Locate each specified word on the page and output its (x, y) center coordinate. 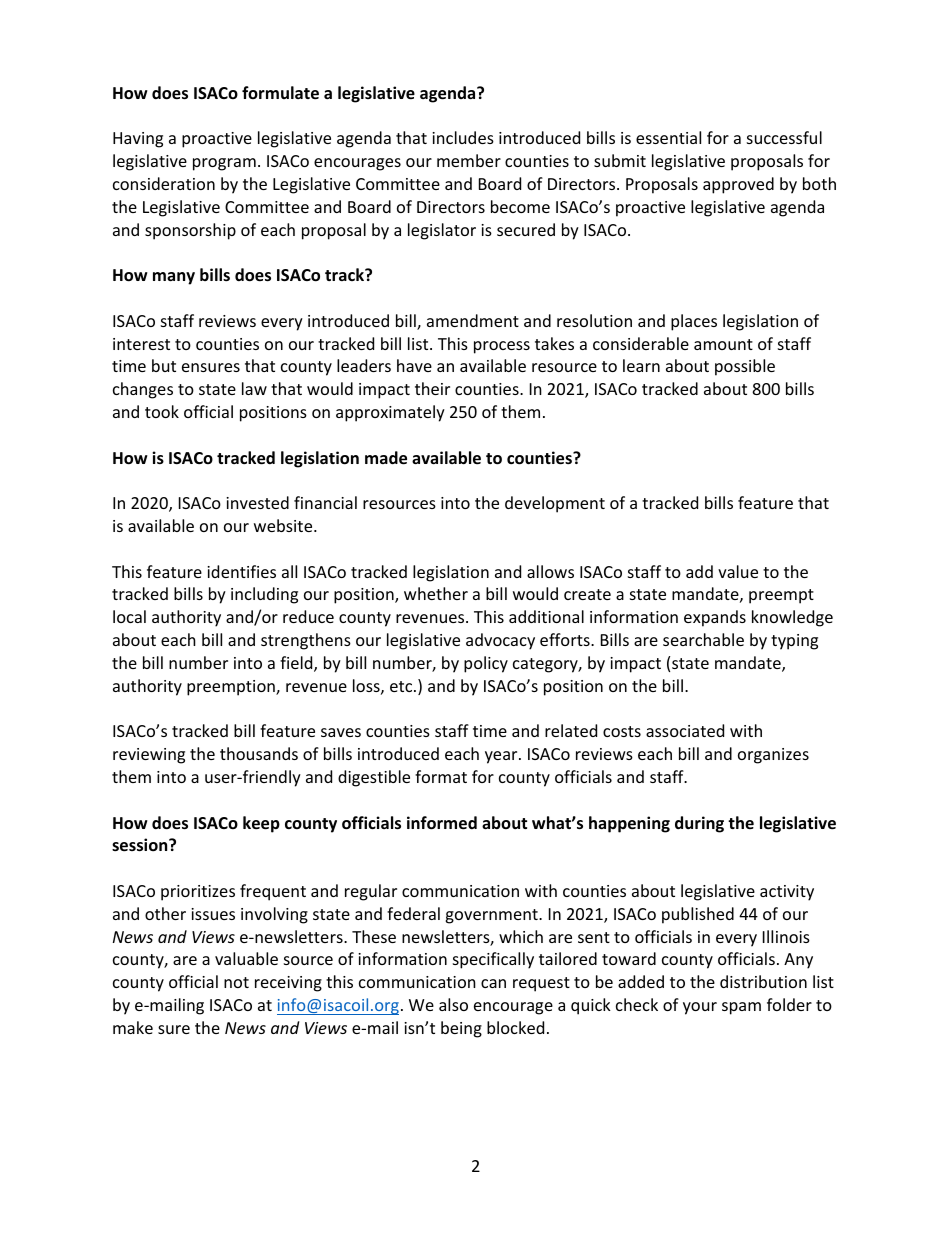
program (224, 164)
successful (784, 137)
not (236, 982)
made (386, 458)
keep (261, 824)
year (502, 757)
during (699, 824)
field (297, 664)
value (738, 571)
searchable (703, 639)
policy (486, 664)
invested (257, 502)
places (694, 322)
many (174, 278)
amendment (473, 320)
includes (463, 137)
